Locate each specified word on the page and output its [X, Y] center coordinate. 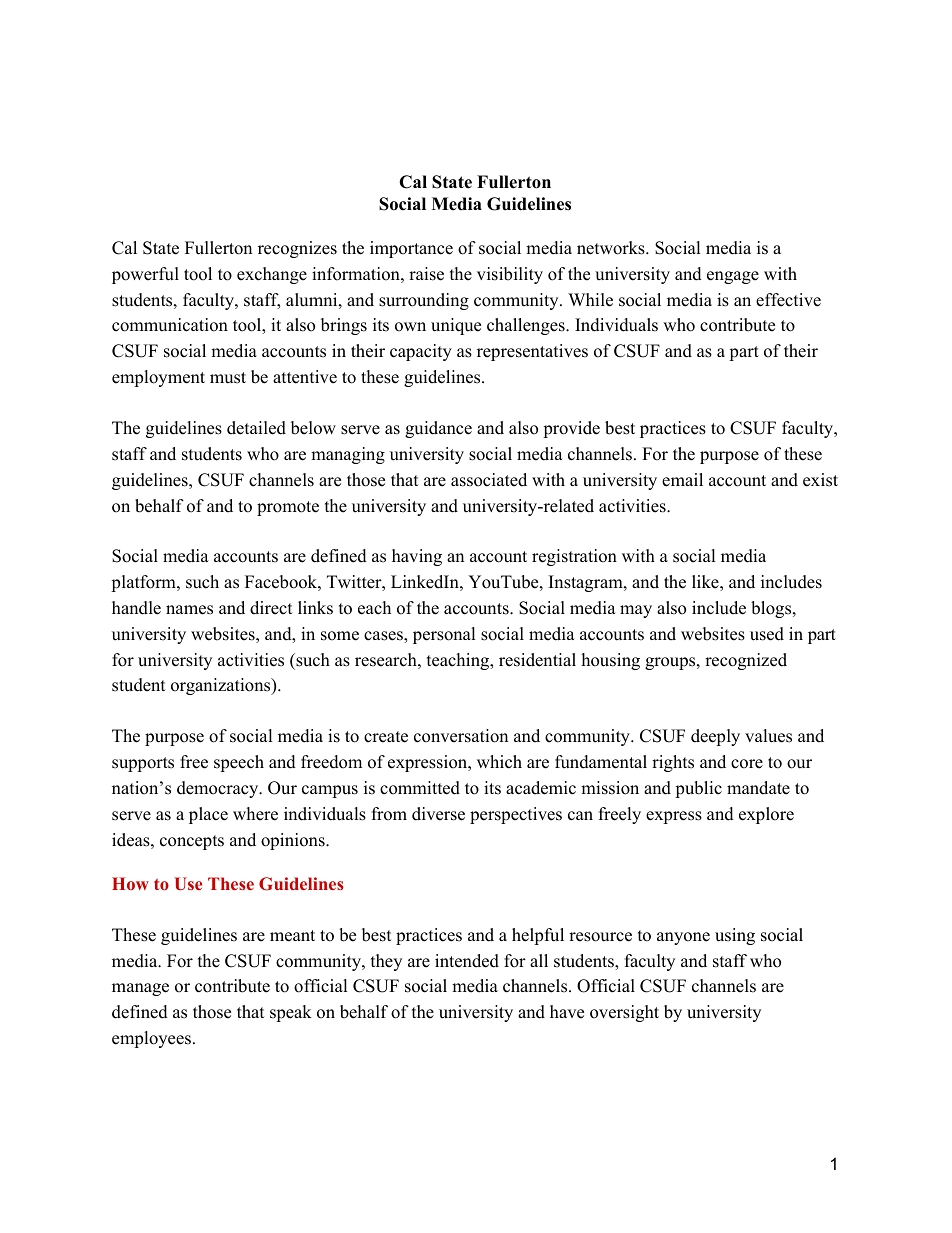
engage [733, 277]
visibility [510, 275]
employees [151, 1039]
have [567, 1012]
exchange [272, 275]
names [189, 610]
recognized [746, 661]
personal [444, 635]
